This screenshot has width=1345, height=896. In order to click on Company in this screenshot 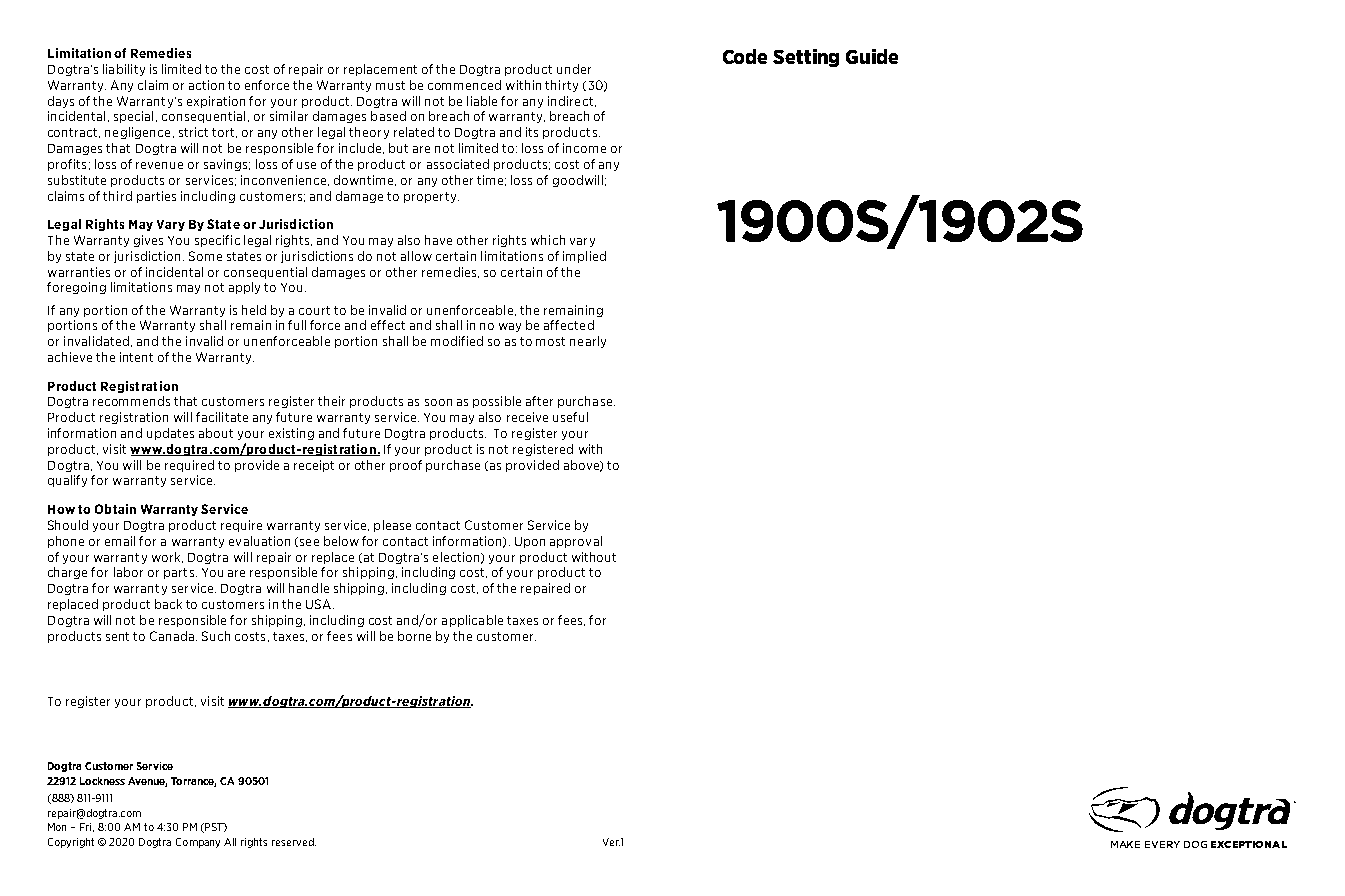, I will do `click(198, 843)`.
